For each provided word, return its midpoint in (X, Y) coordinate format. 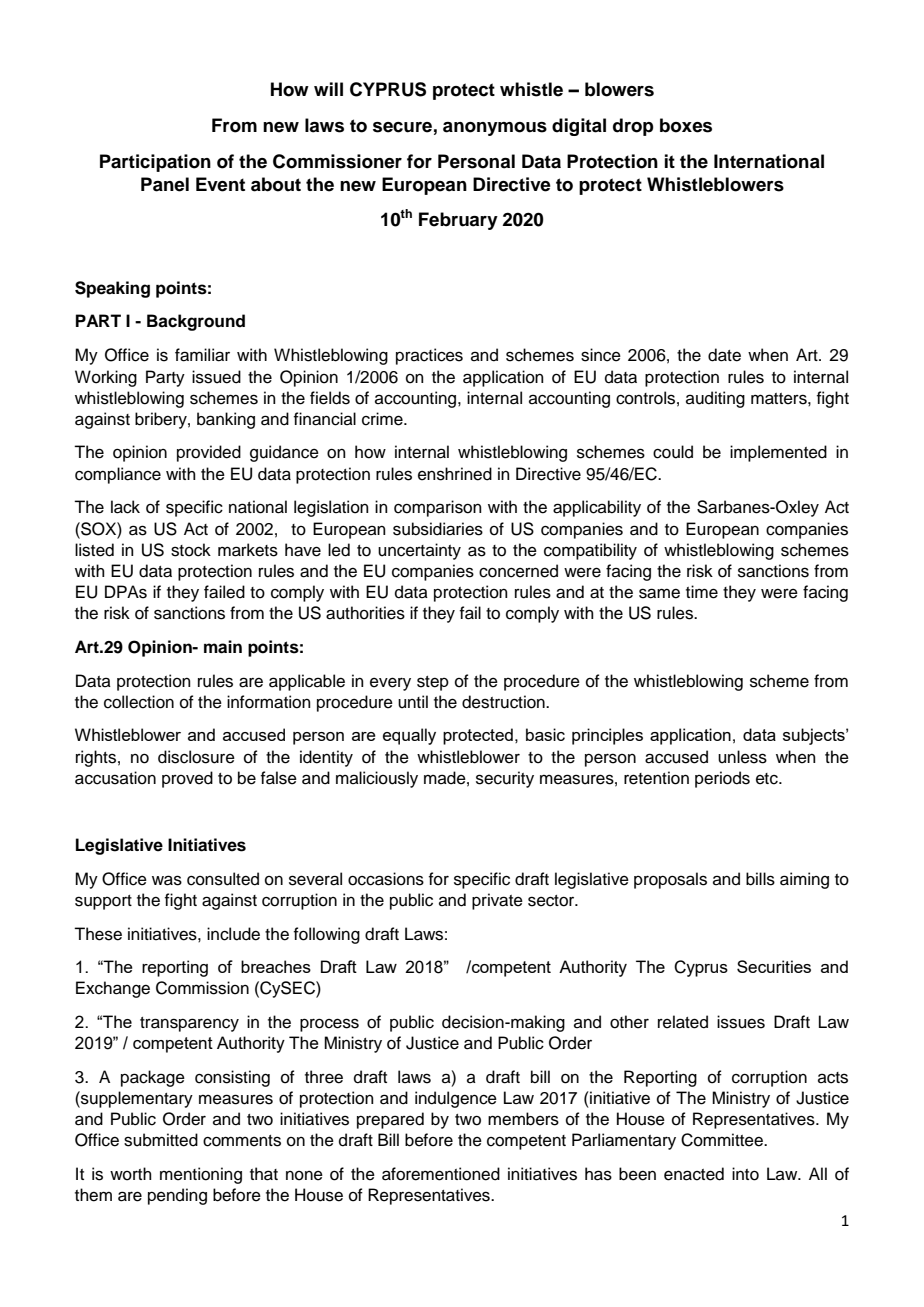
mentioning (201, 1175)
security (505, 779)
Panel (165, 184)
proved (187, 779)
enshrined (455, 474)
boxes (686, 125)
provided (209, 453)
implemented (778, 453)
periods (722, 779)
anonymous (495, 129)
